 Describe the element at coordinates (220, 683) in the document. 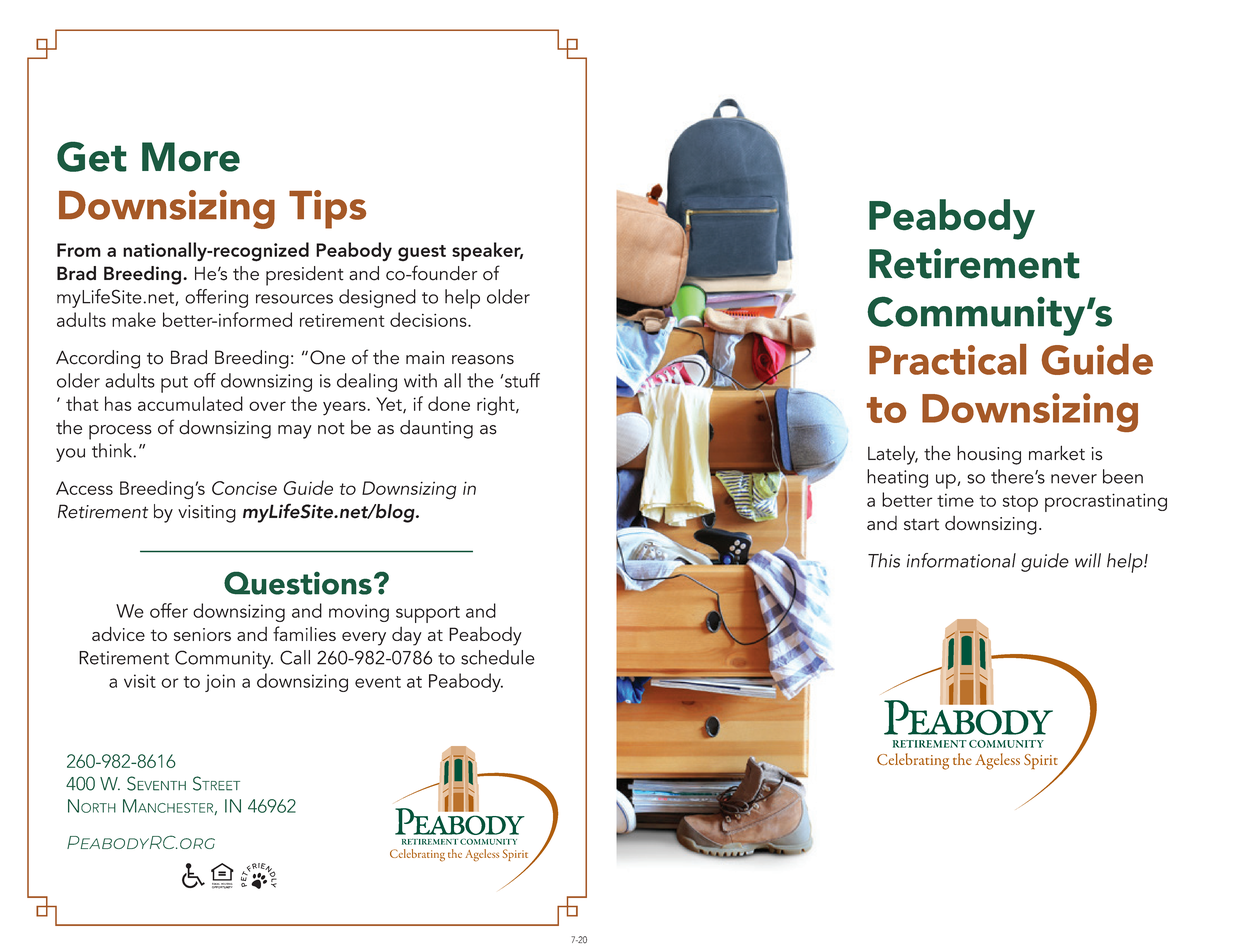

I see `join` at that location.
